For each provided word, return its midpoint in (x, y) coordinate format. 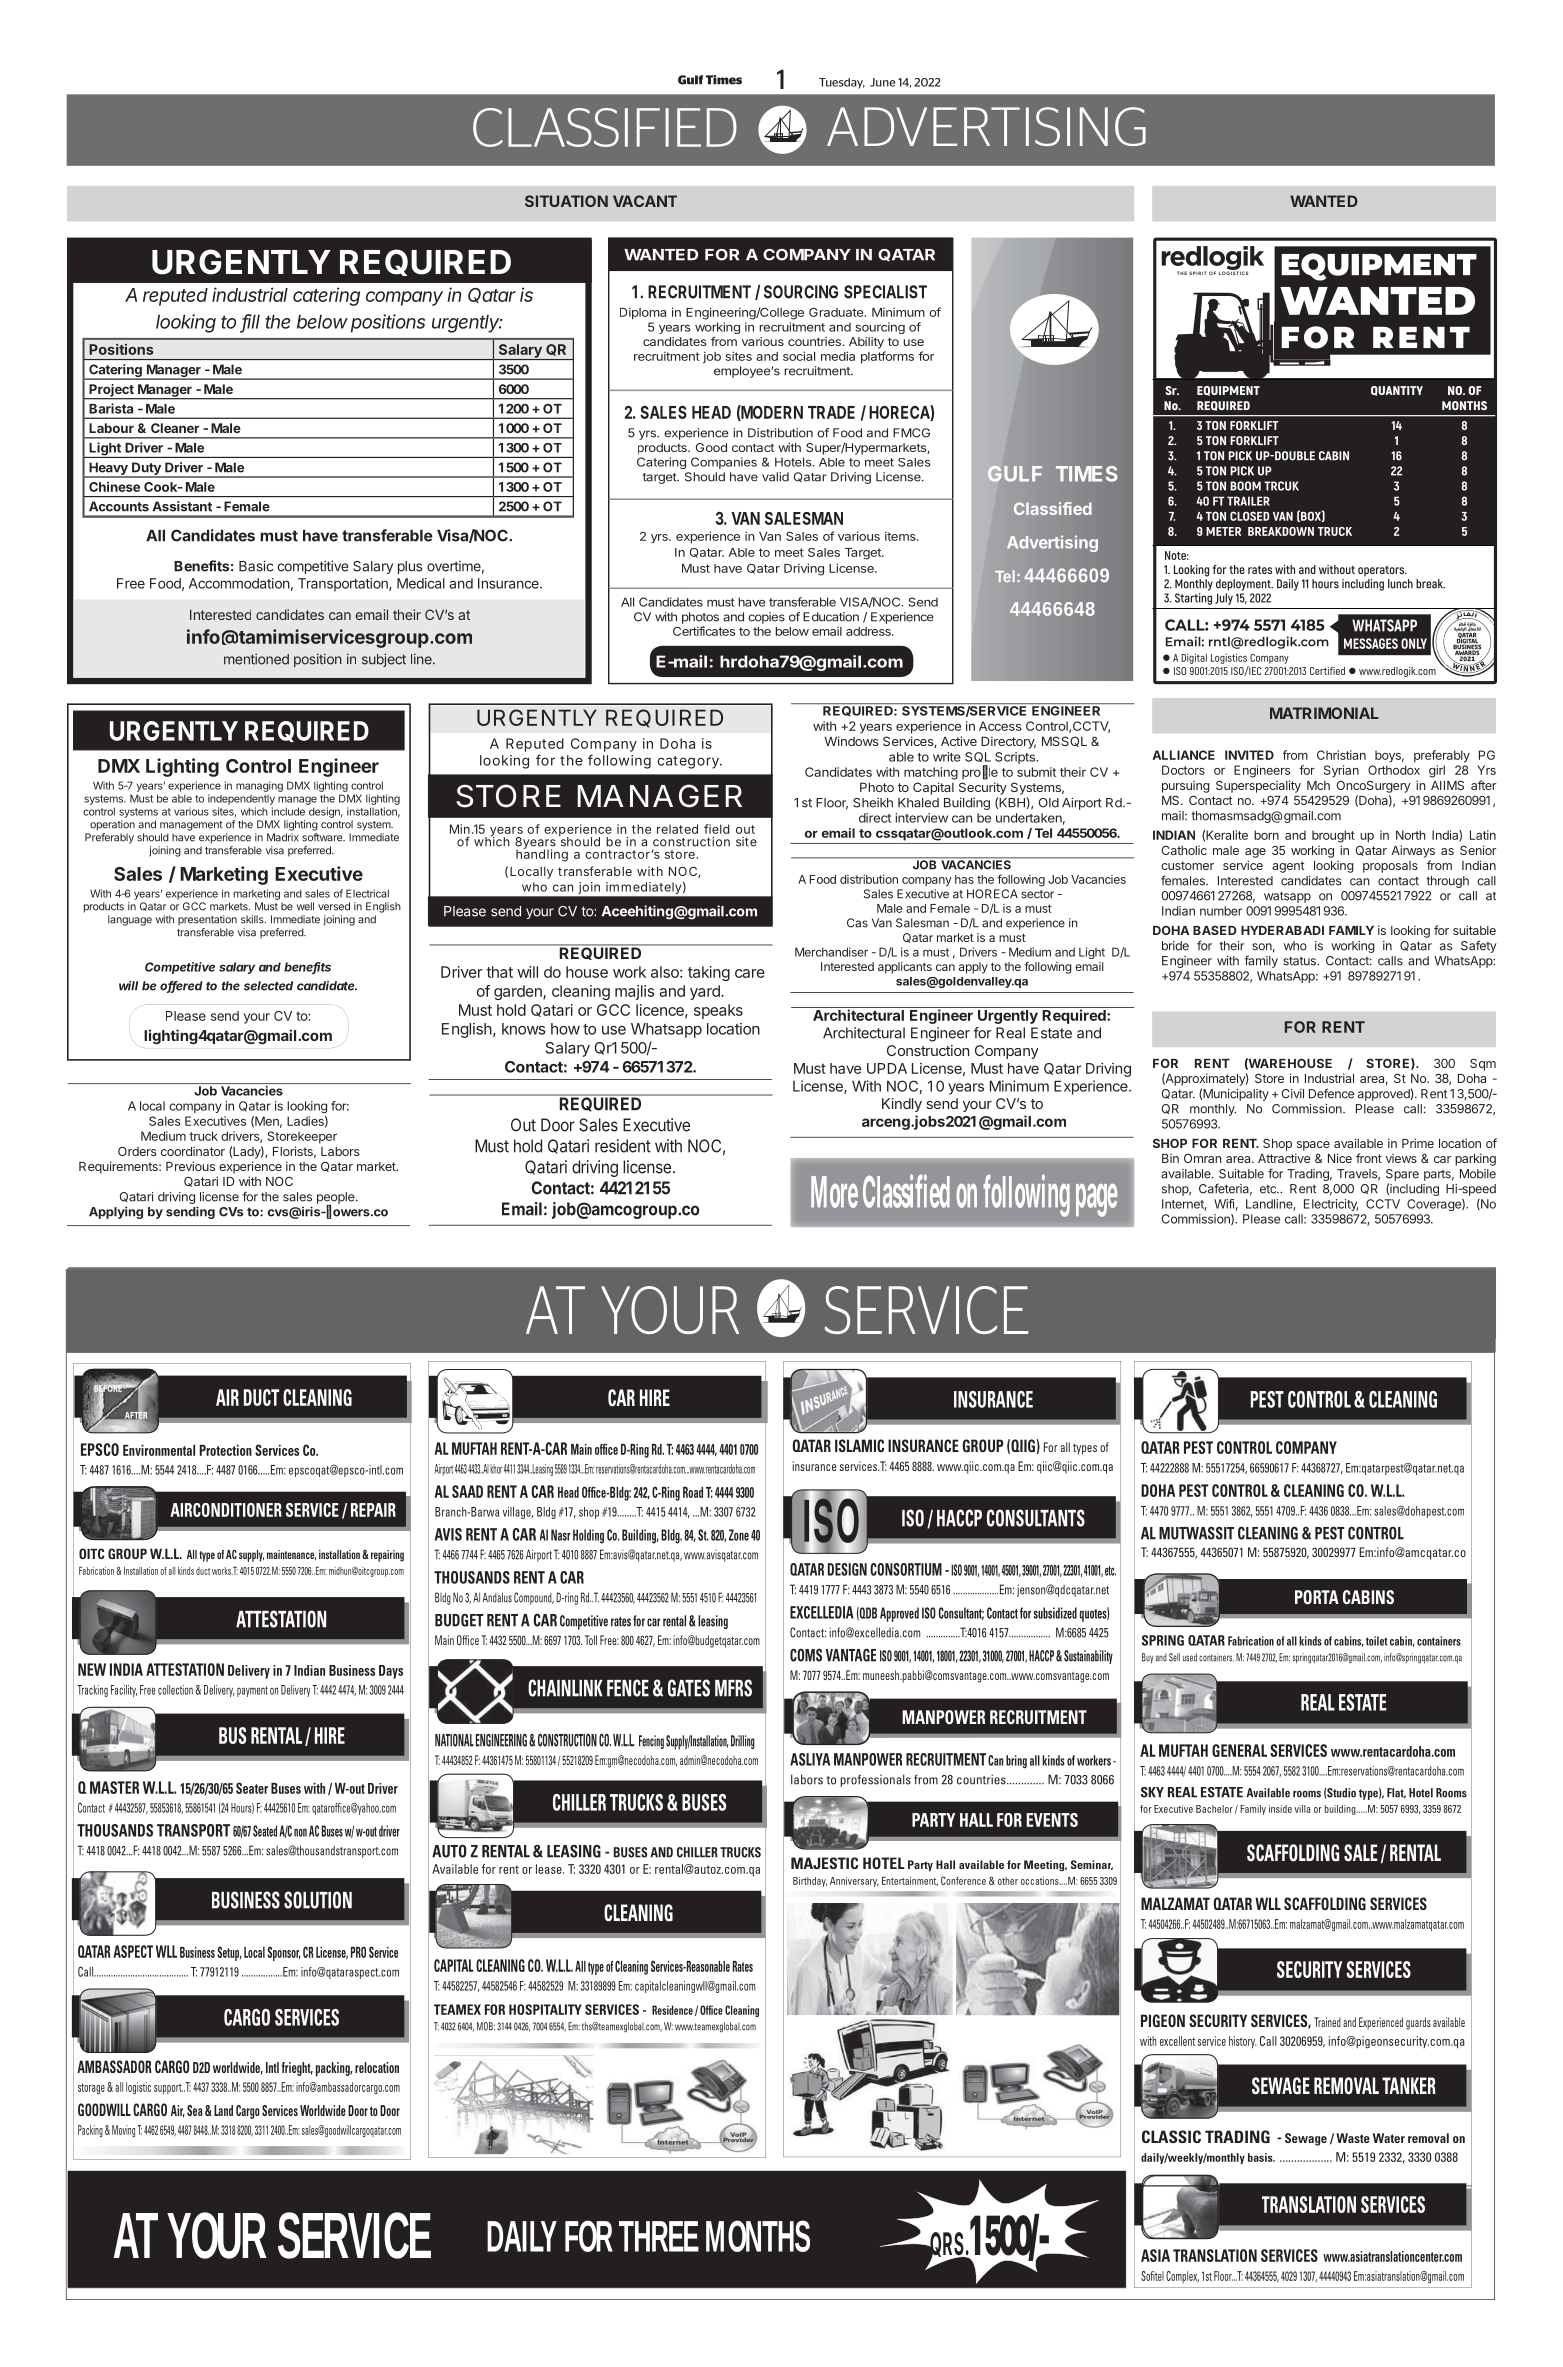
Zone (739, 1535)
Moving (123, 2131)
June (882, 82)
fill (251, 322)
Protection (226, 1450)
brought (1333, 836)
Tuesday (842, 83)
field (717, 829)
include (288, 811)
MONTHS (758, 2236)
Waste (1353, 2138)
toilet (1376, 1641)
